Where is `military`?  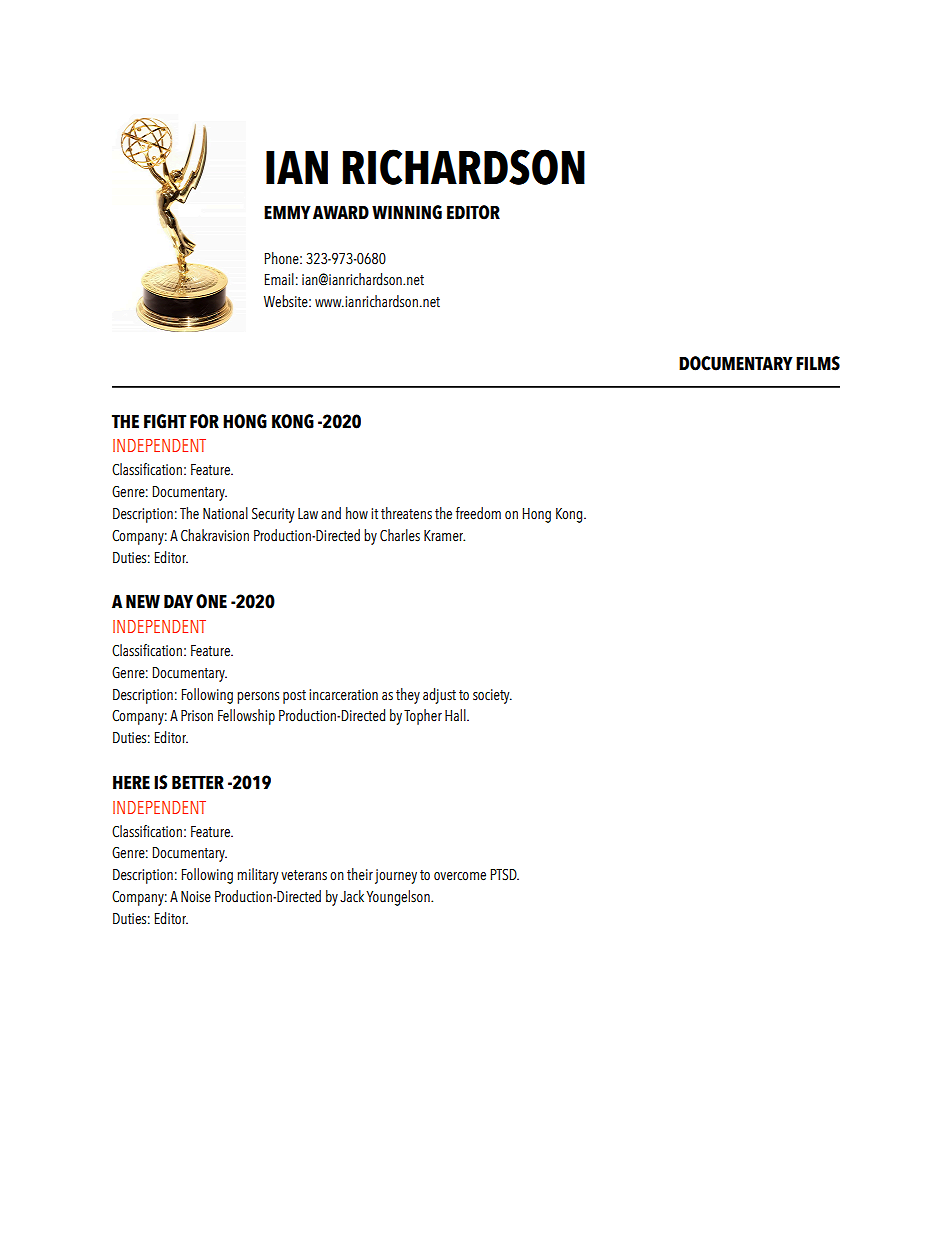 military is located at coordinates (257, 876).
